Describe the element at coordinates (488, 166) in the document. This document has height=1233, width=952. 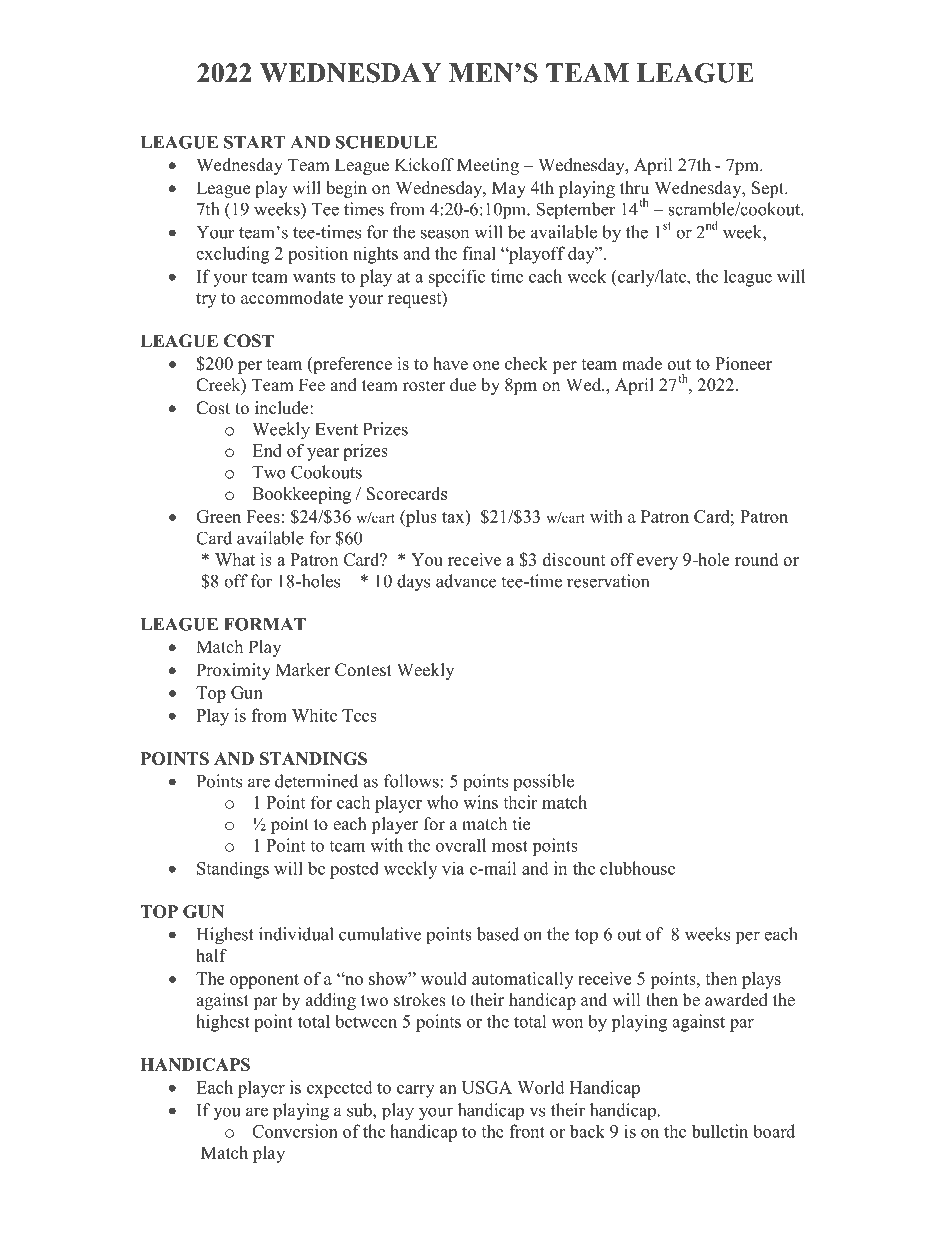
I see `Meeting` at that location.
